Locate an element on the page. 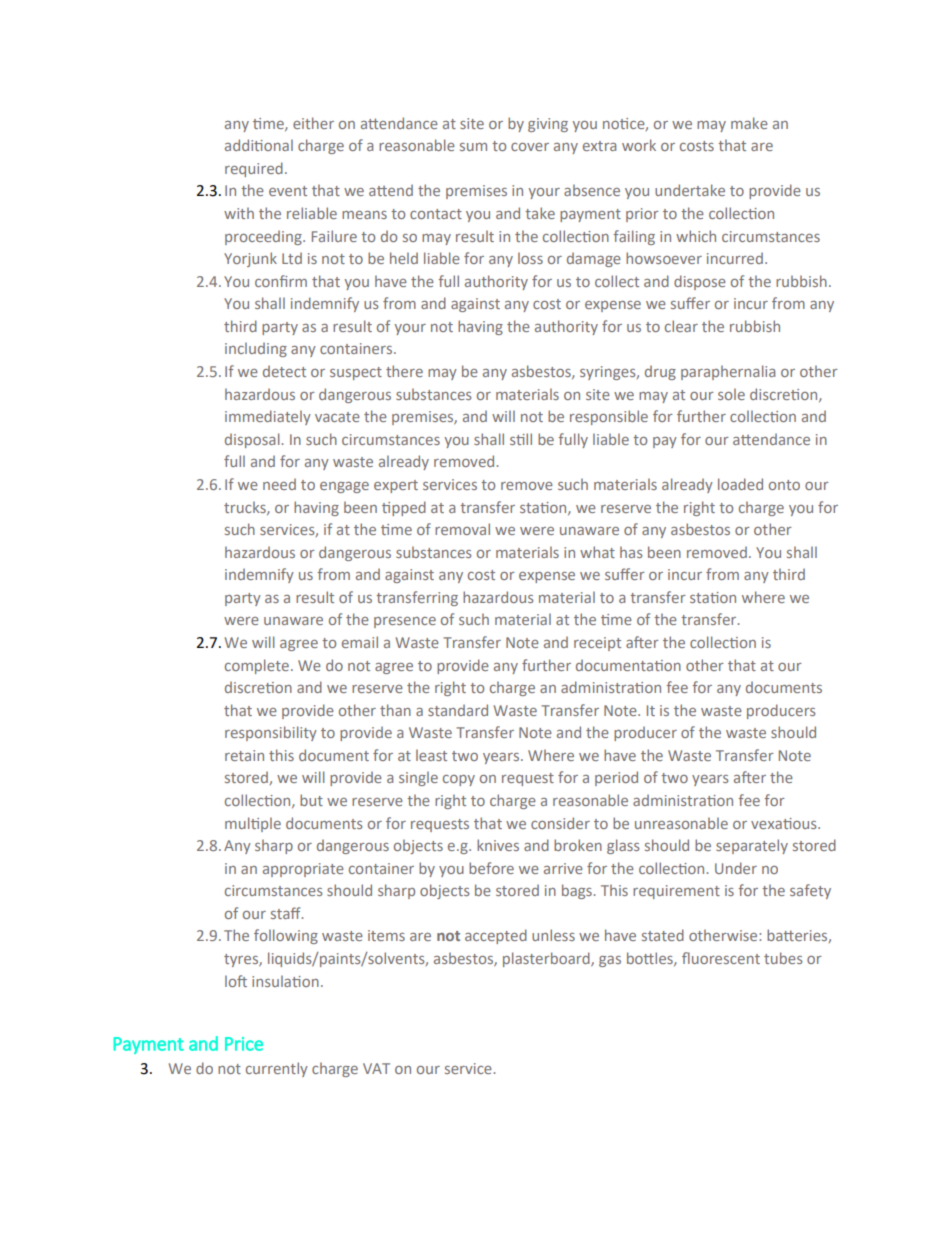  has is located at coordinates (631, 552).
